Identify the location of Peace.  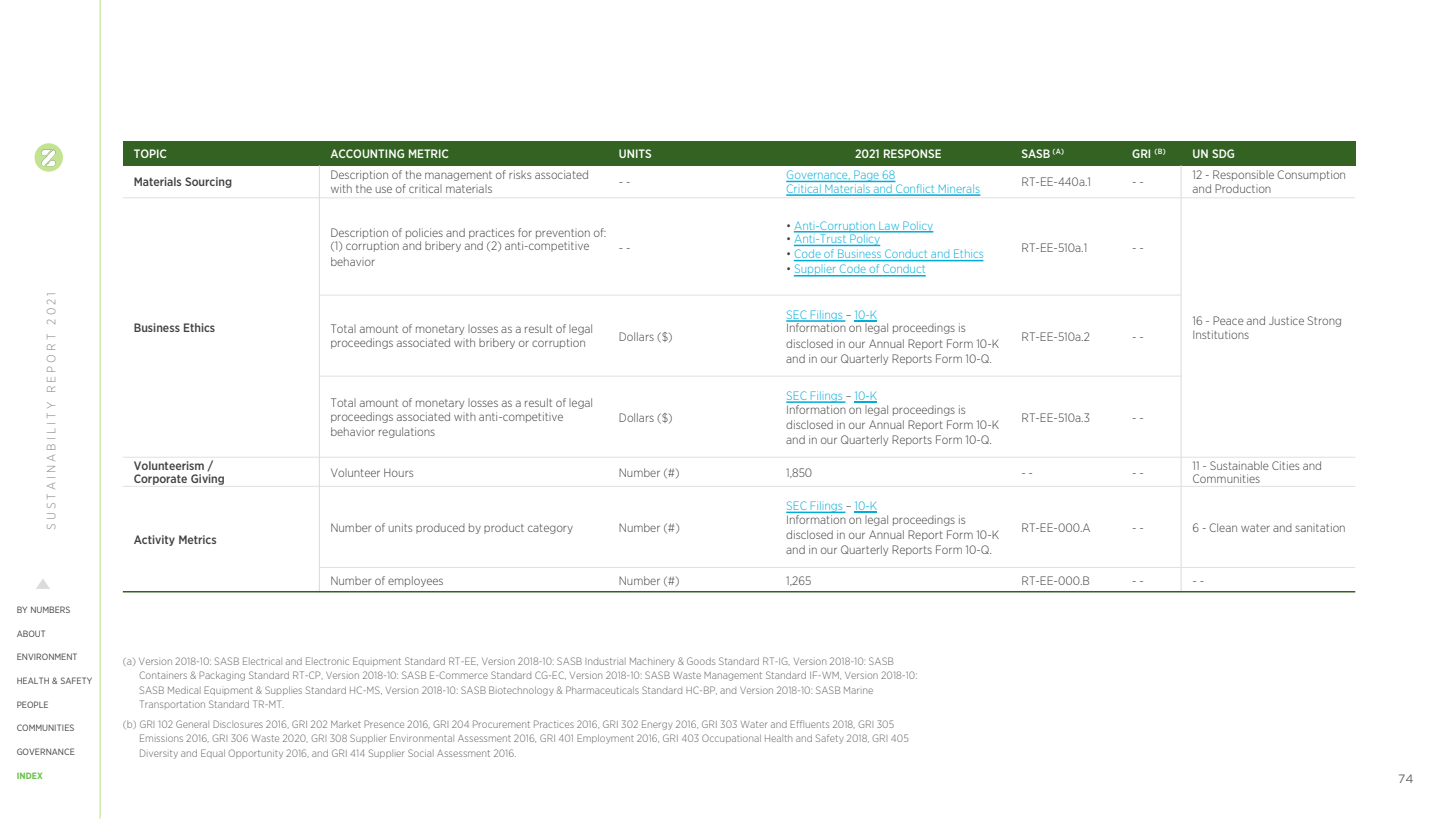
(1228, 320).
